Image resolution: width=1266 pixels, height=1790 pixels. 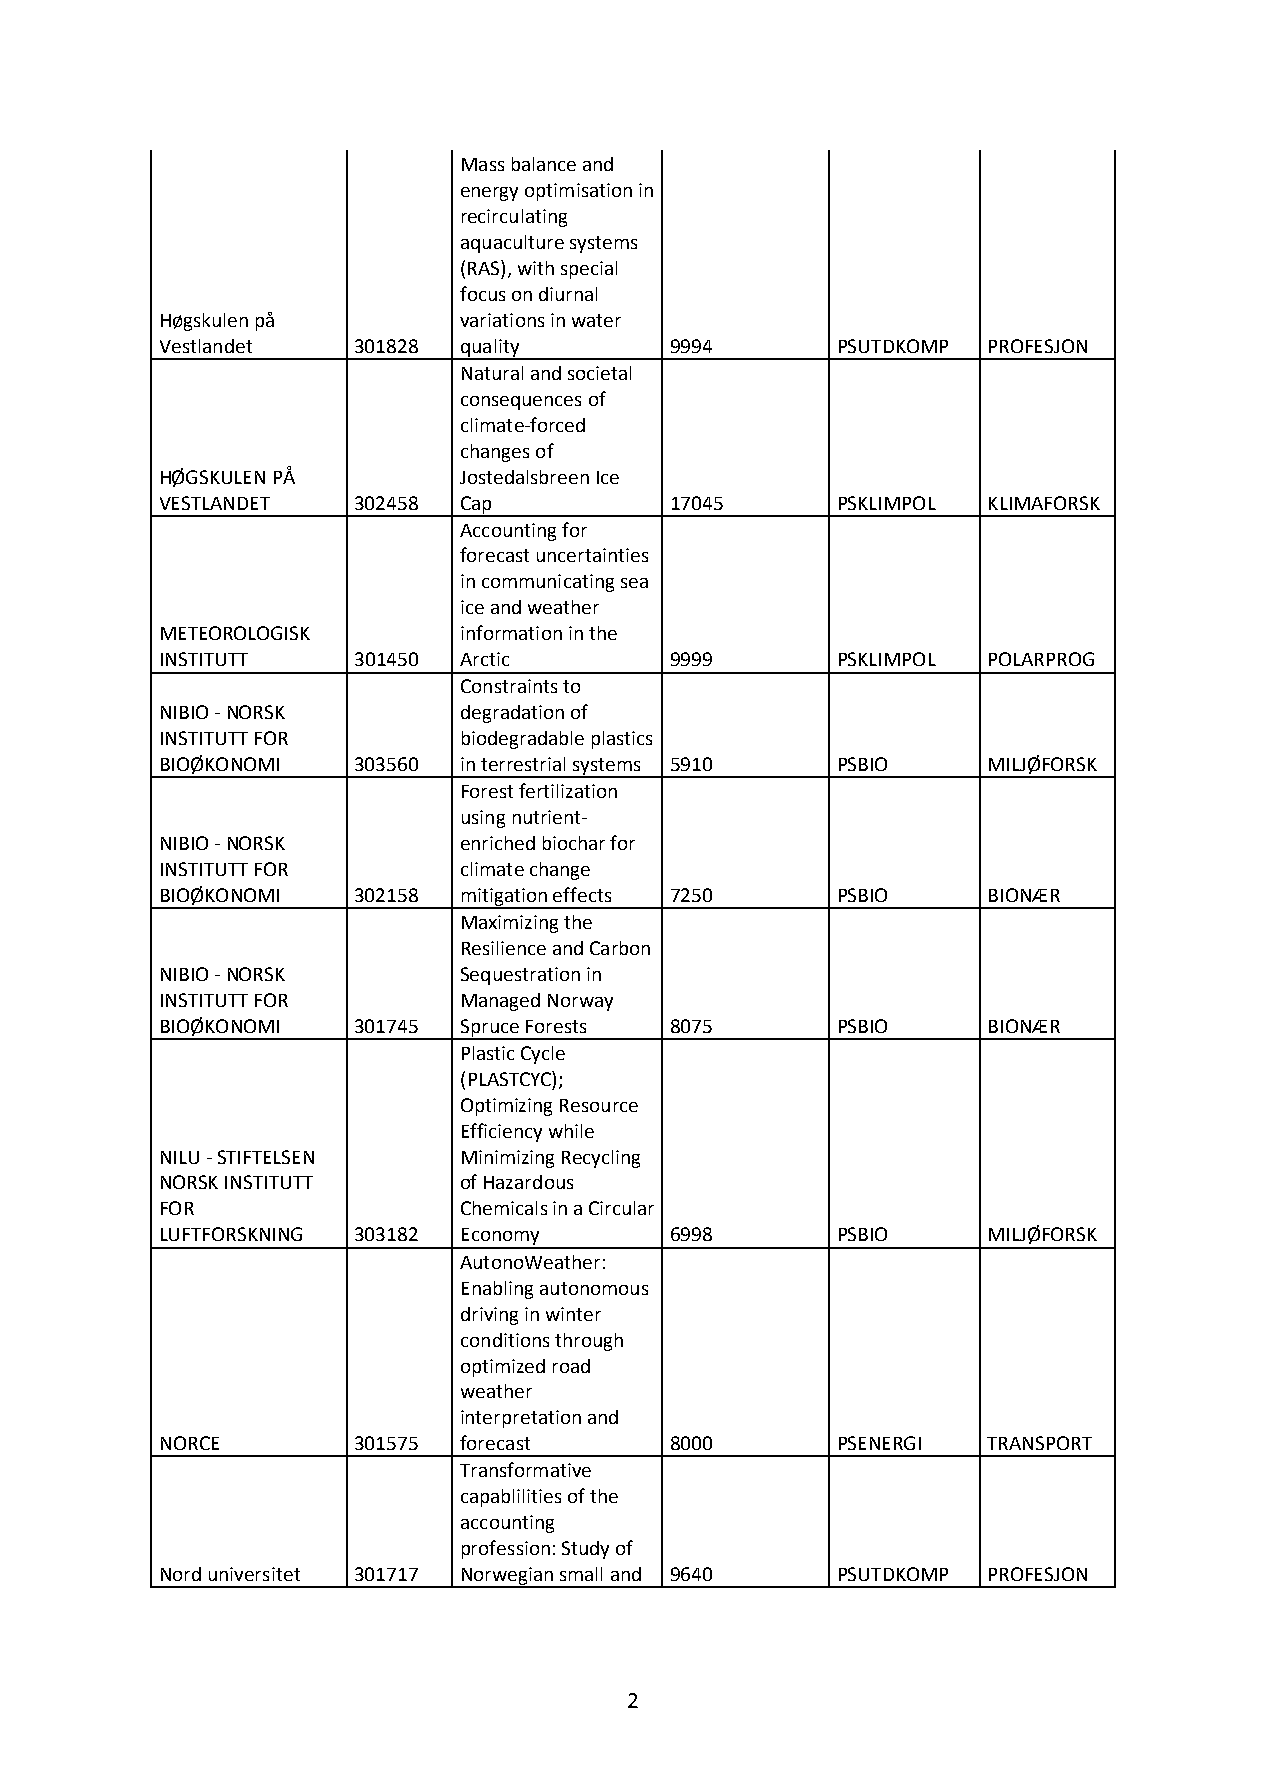 What do you see at coordinates (254, 1574) in the screenshot?
I see `universitet` at bounding box center [254, 1574].
